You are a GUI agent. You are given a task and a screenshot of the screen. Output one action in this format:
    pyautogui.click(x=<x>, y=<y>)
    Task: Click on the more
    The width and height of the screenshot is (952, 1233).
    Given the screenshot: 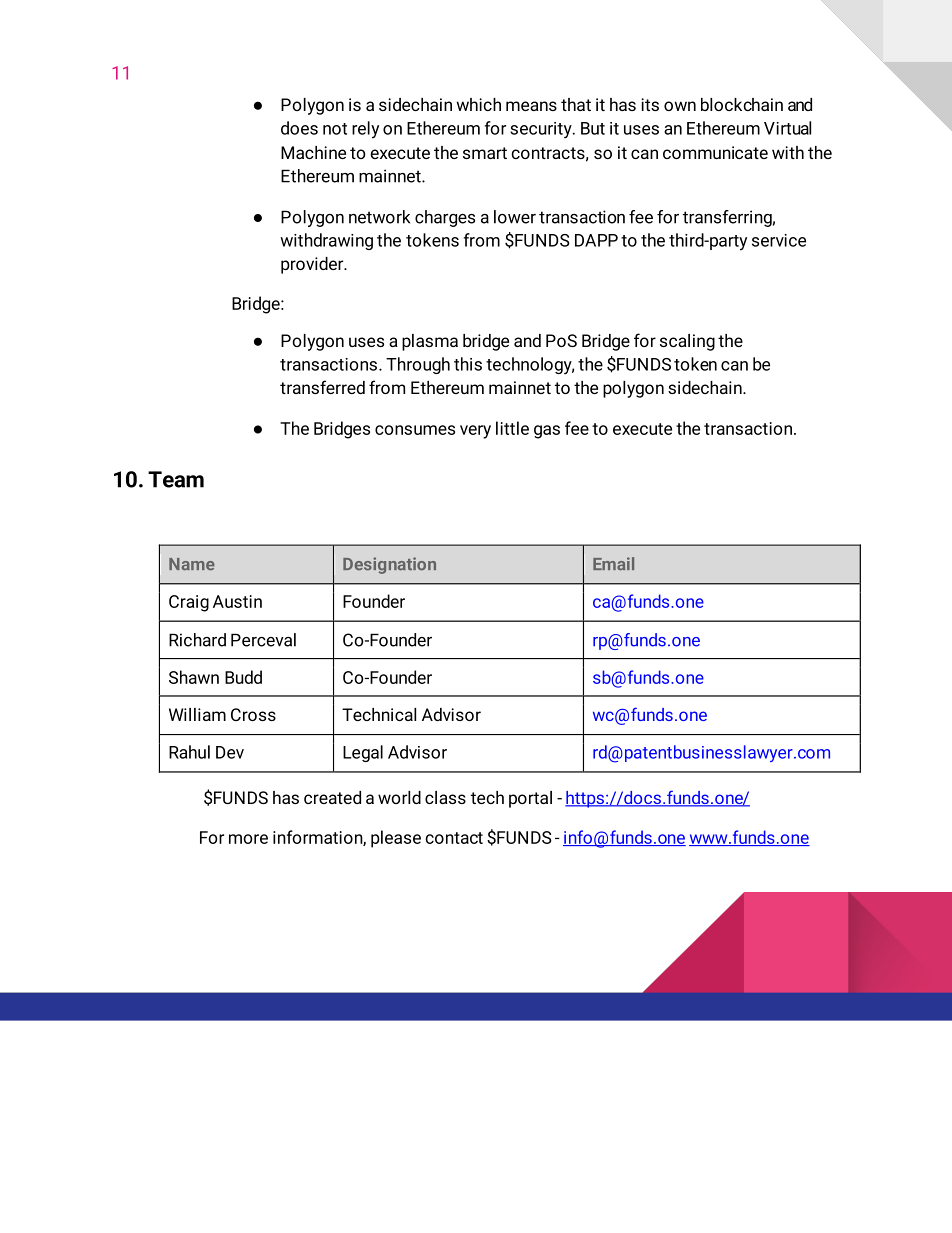 What is the action you would take?
    pyautogui.click(x=248, y=839)
